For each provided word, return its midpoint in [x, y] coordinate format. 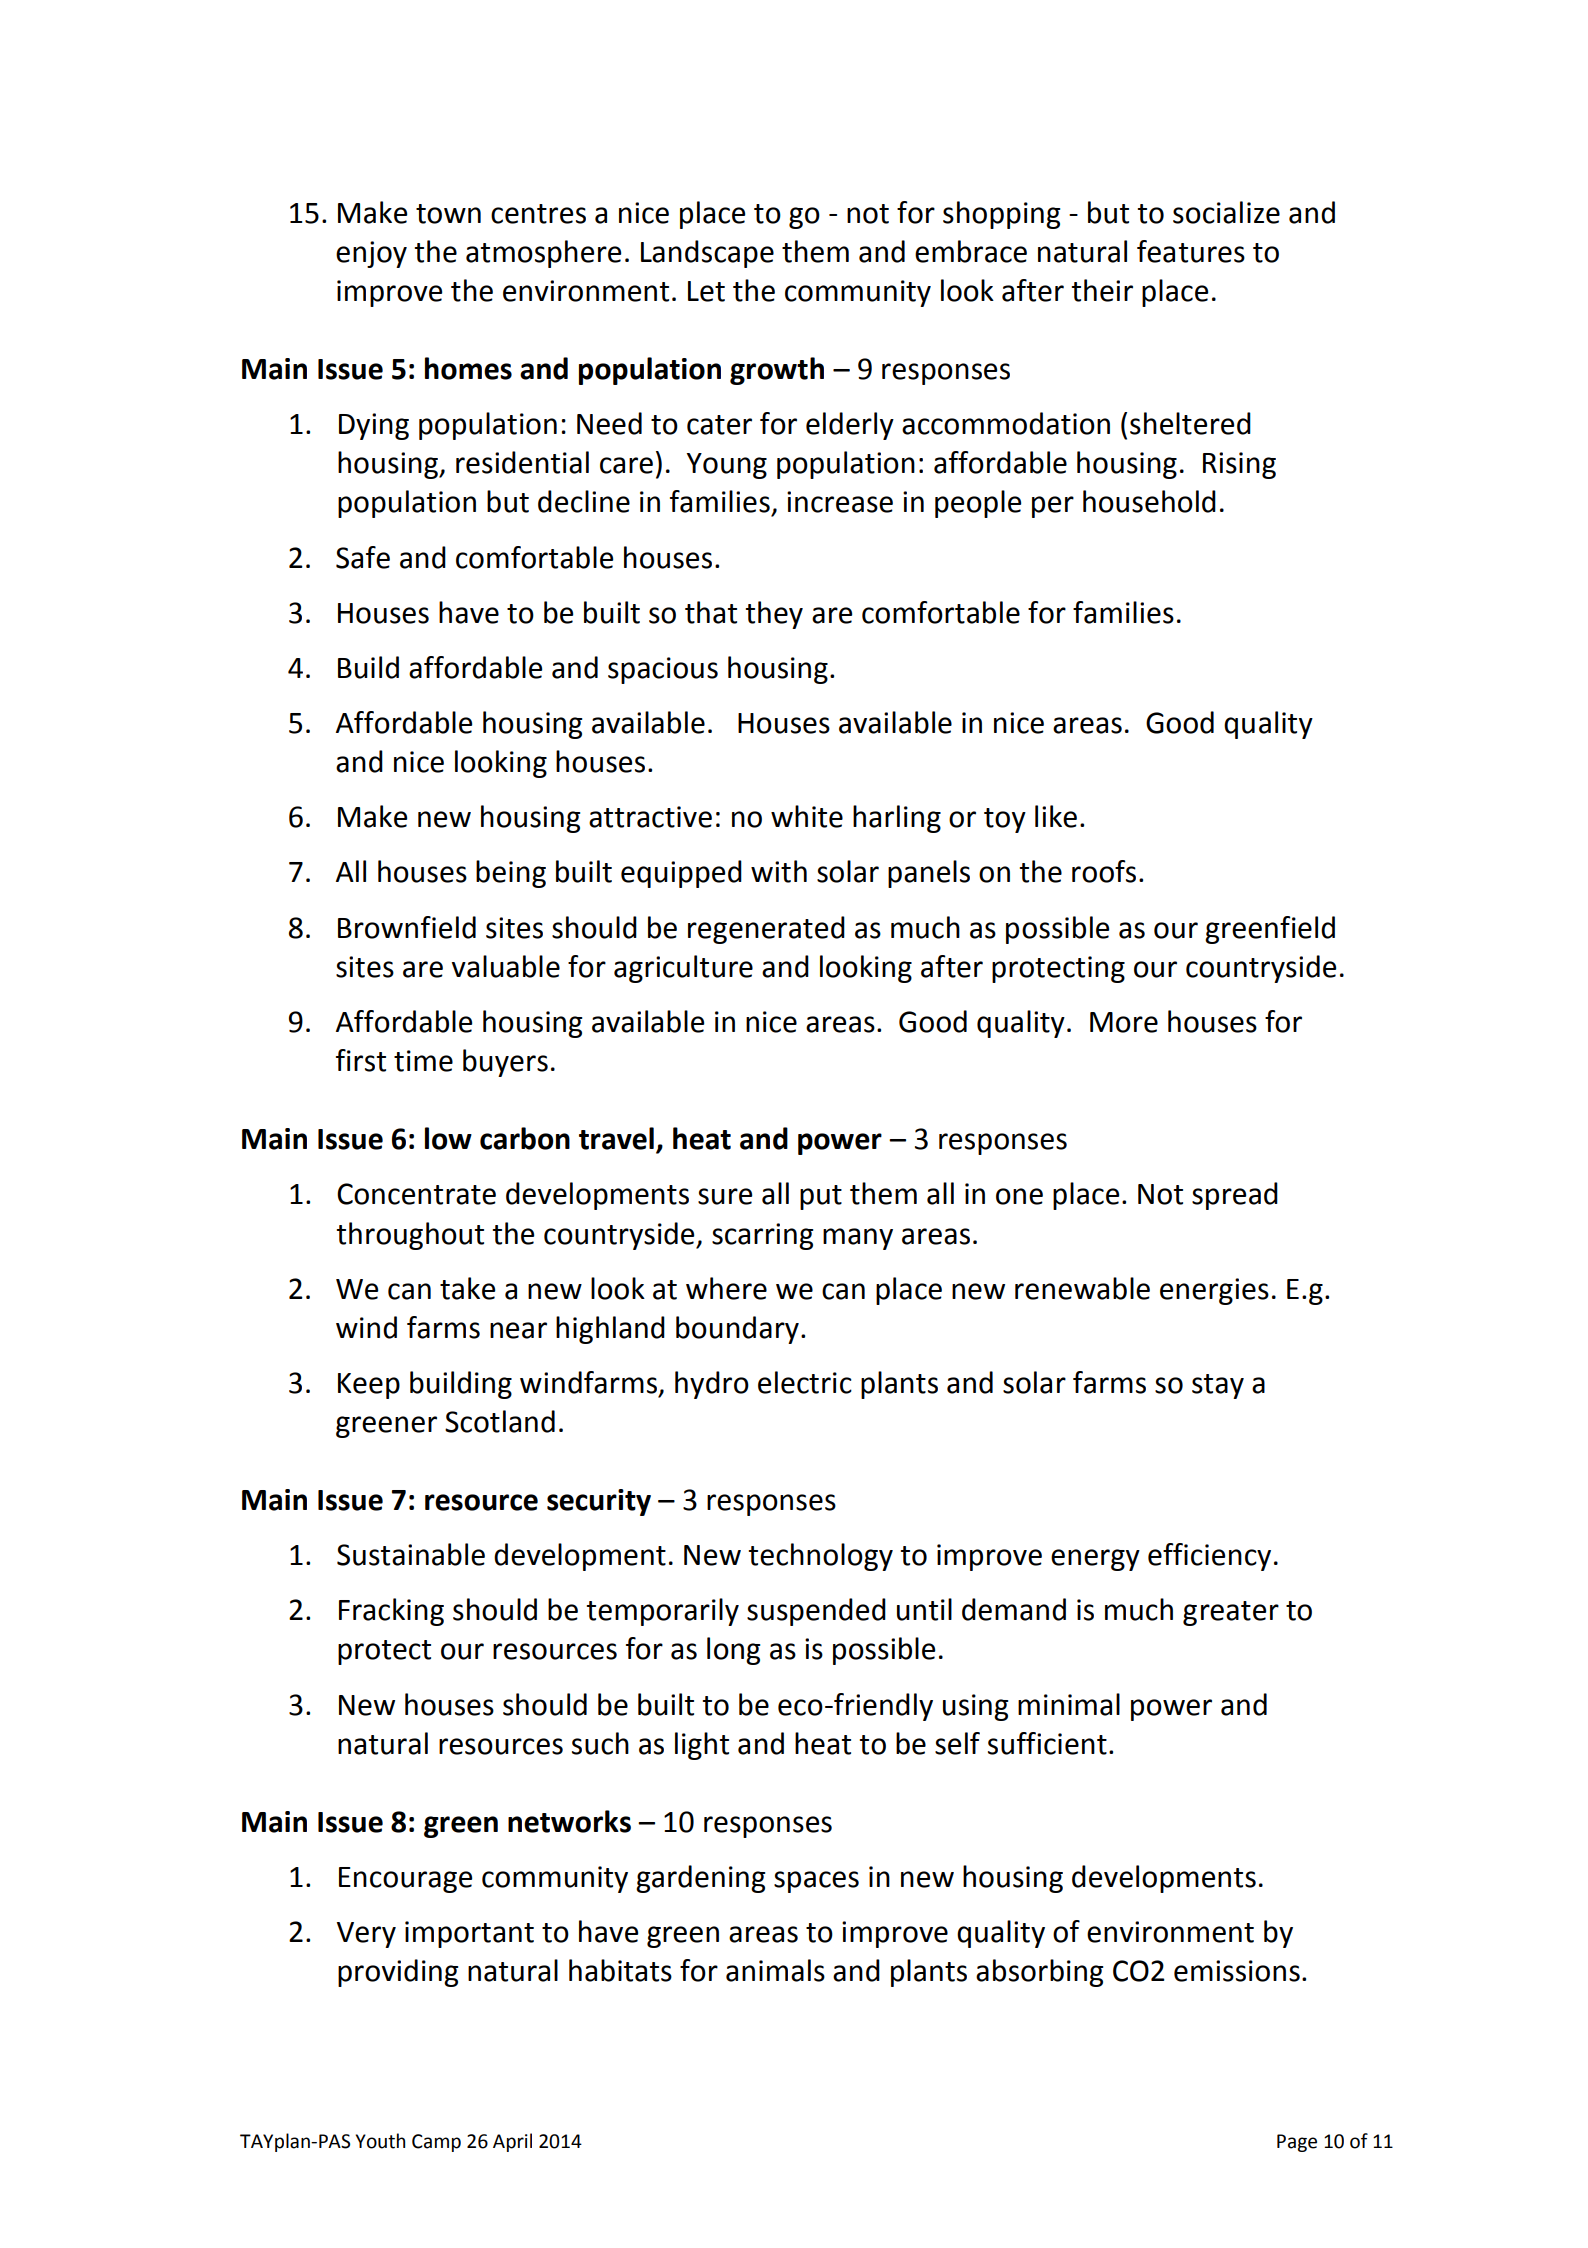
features [1191, 251]
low [448, 1138]
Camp [436, 2143]
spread [1235, 1196]
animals [775, 1970]
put [821, 1197]
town [448, 214]
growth [777, 371]
